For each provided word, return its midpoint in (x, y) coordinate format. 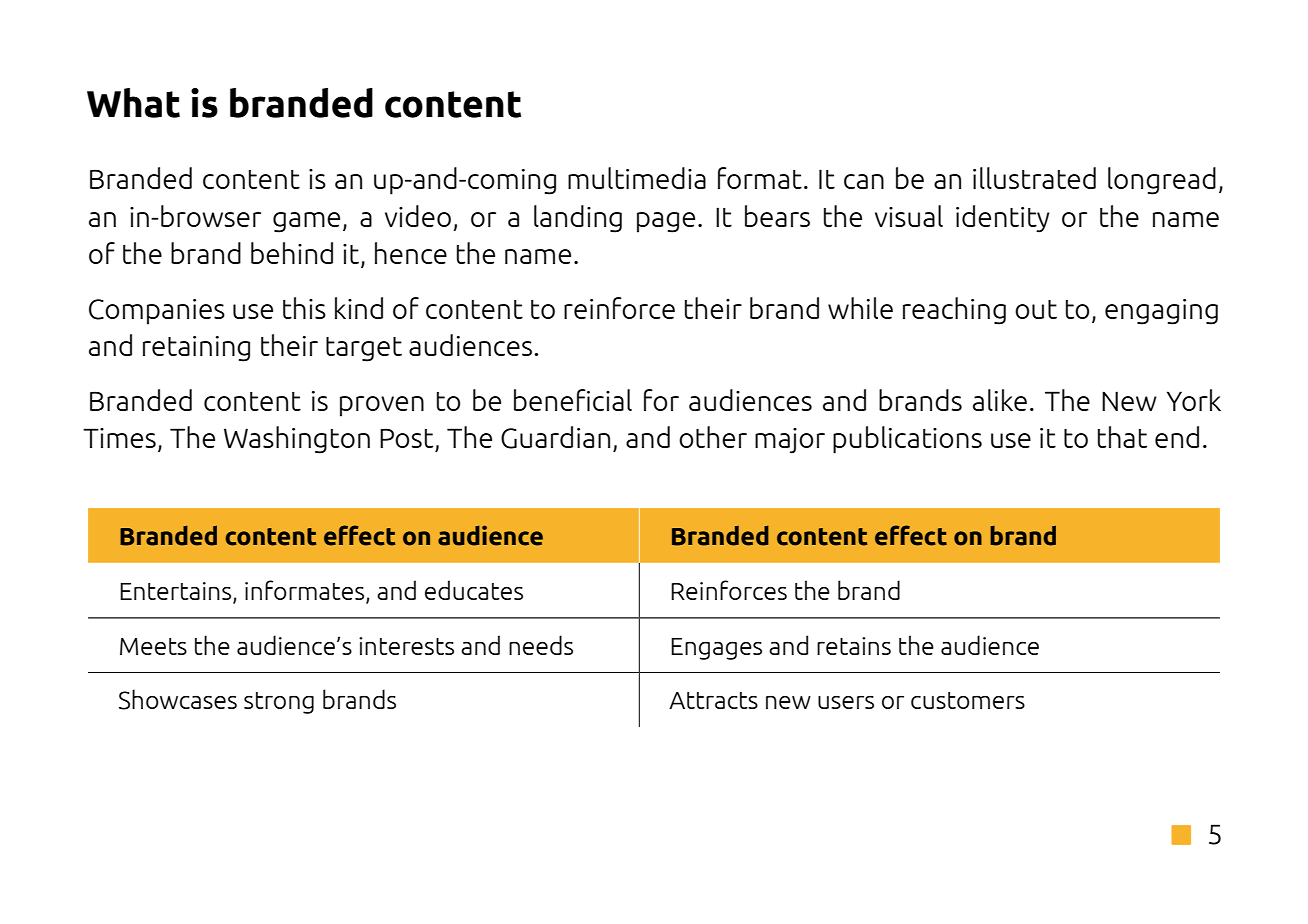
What (133, 103)
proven (382, 406)
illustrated (1034, 178)
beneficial (573, 400)
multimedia (637, 178)
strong (279, 703)
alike (1000, 400)
